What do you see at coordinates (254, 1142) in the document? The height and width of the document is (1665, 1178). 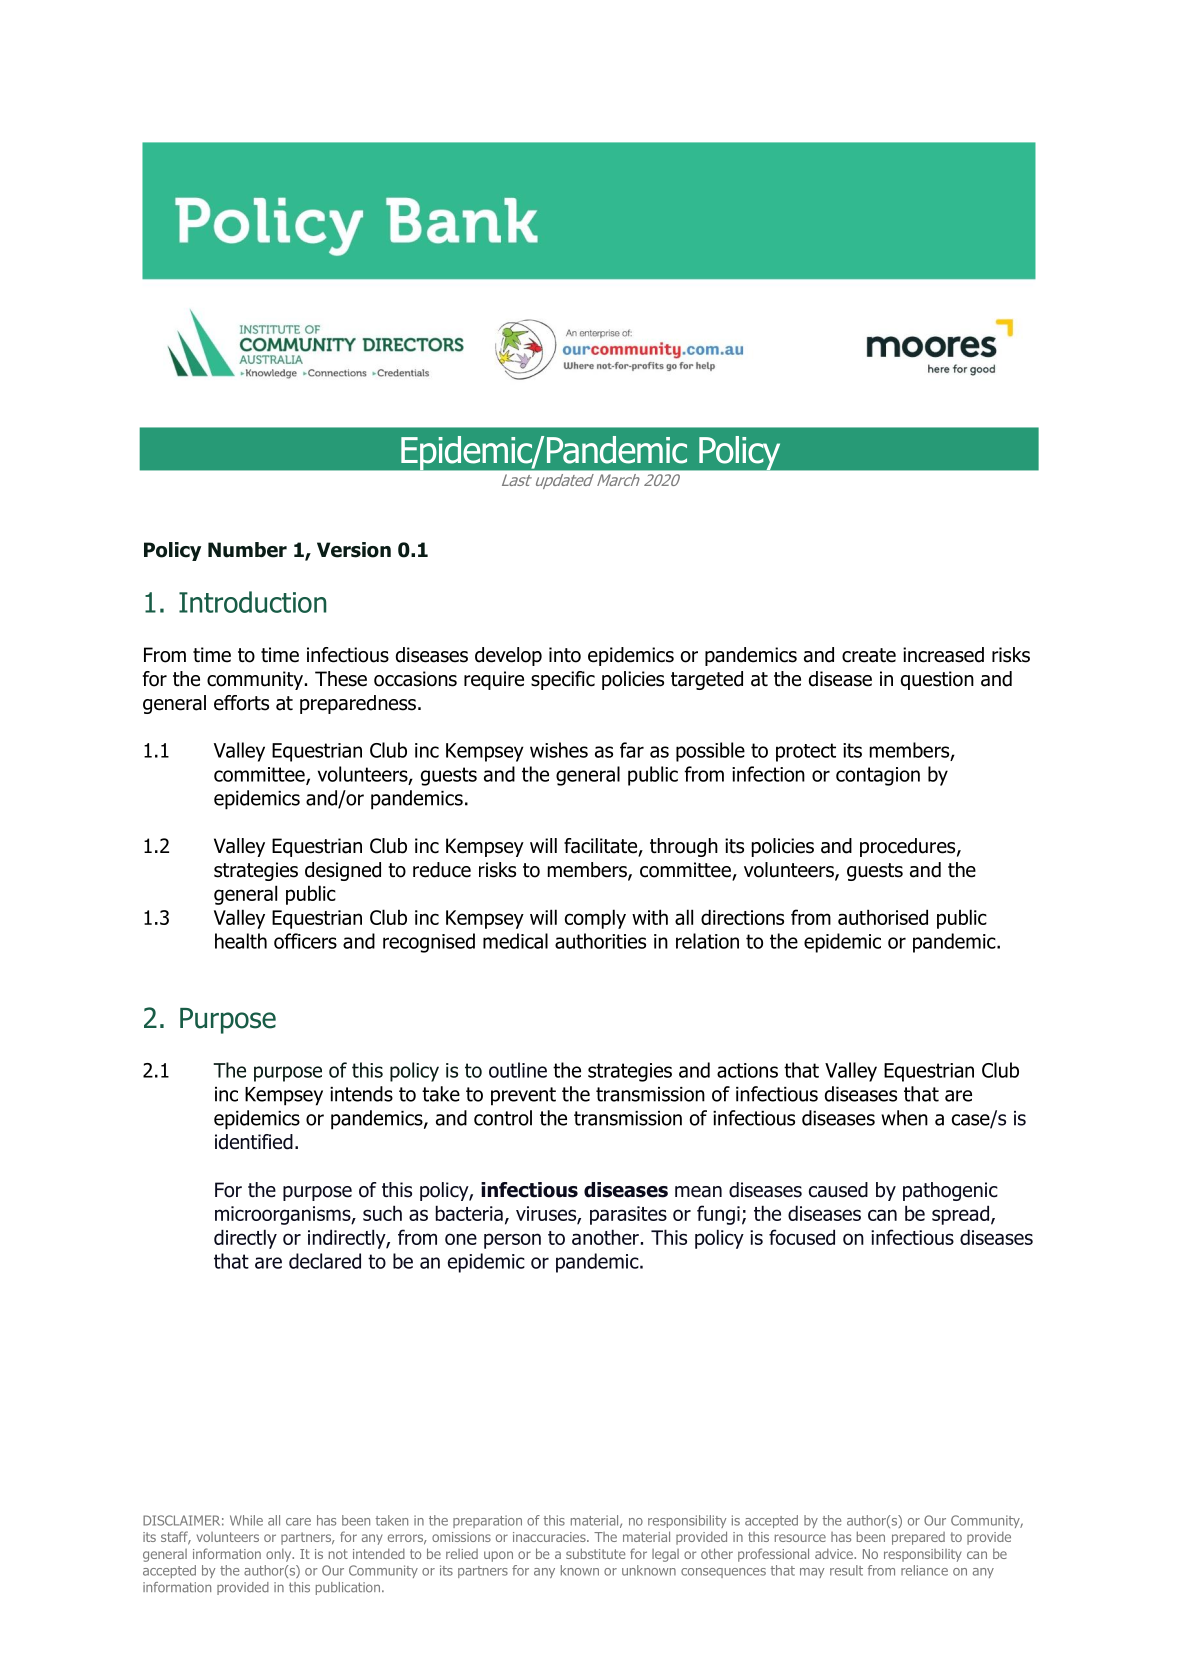 I see `identified` at bounding box center [254, 1142].
